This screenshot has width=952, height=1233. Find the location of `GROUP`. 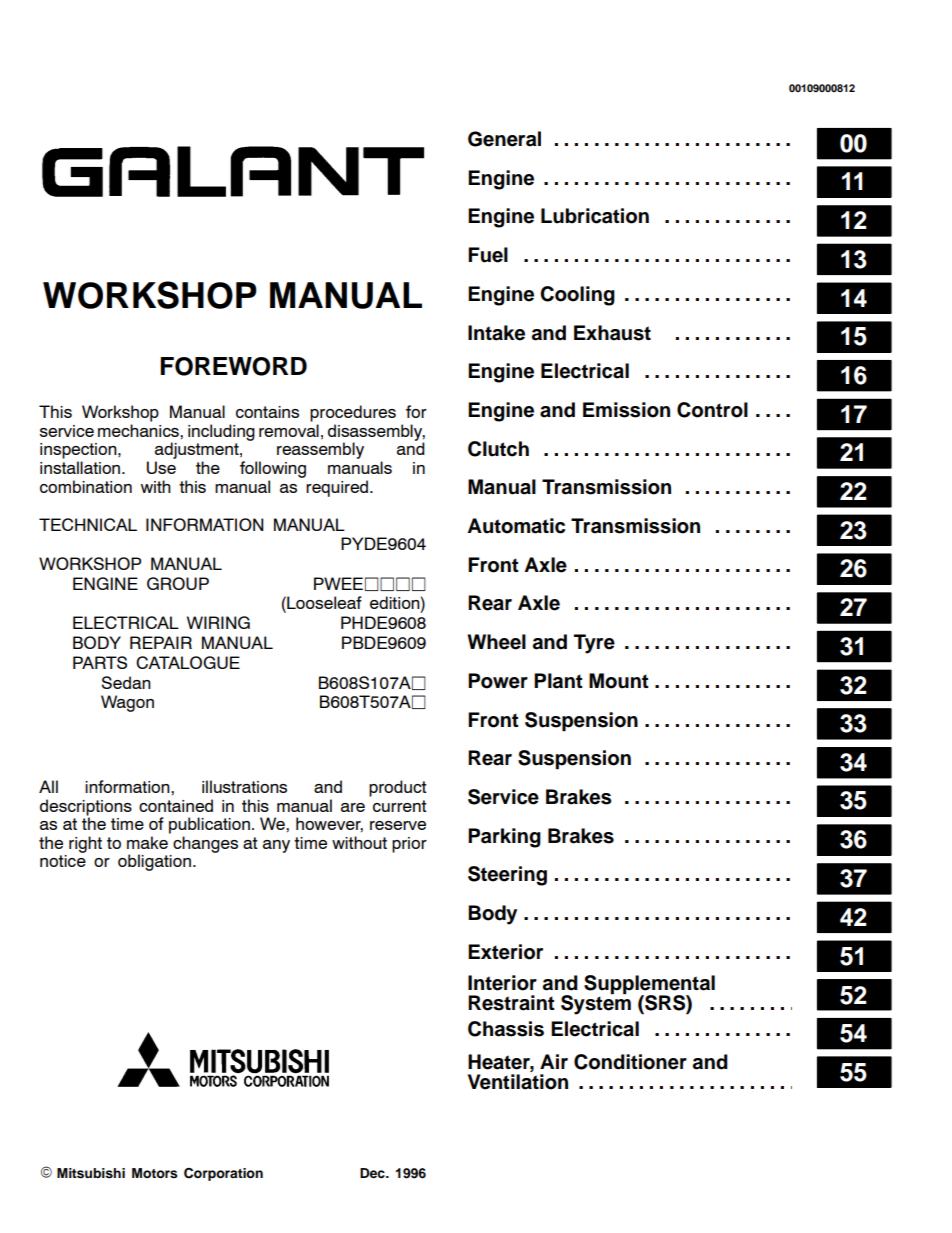

GROUP is located at coordinates (178, 583).
